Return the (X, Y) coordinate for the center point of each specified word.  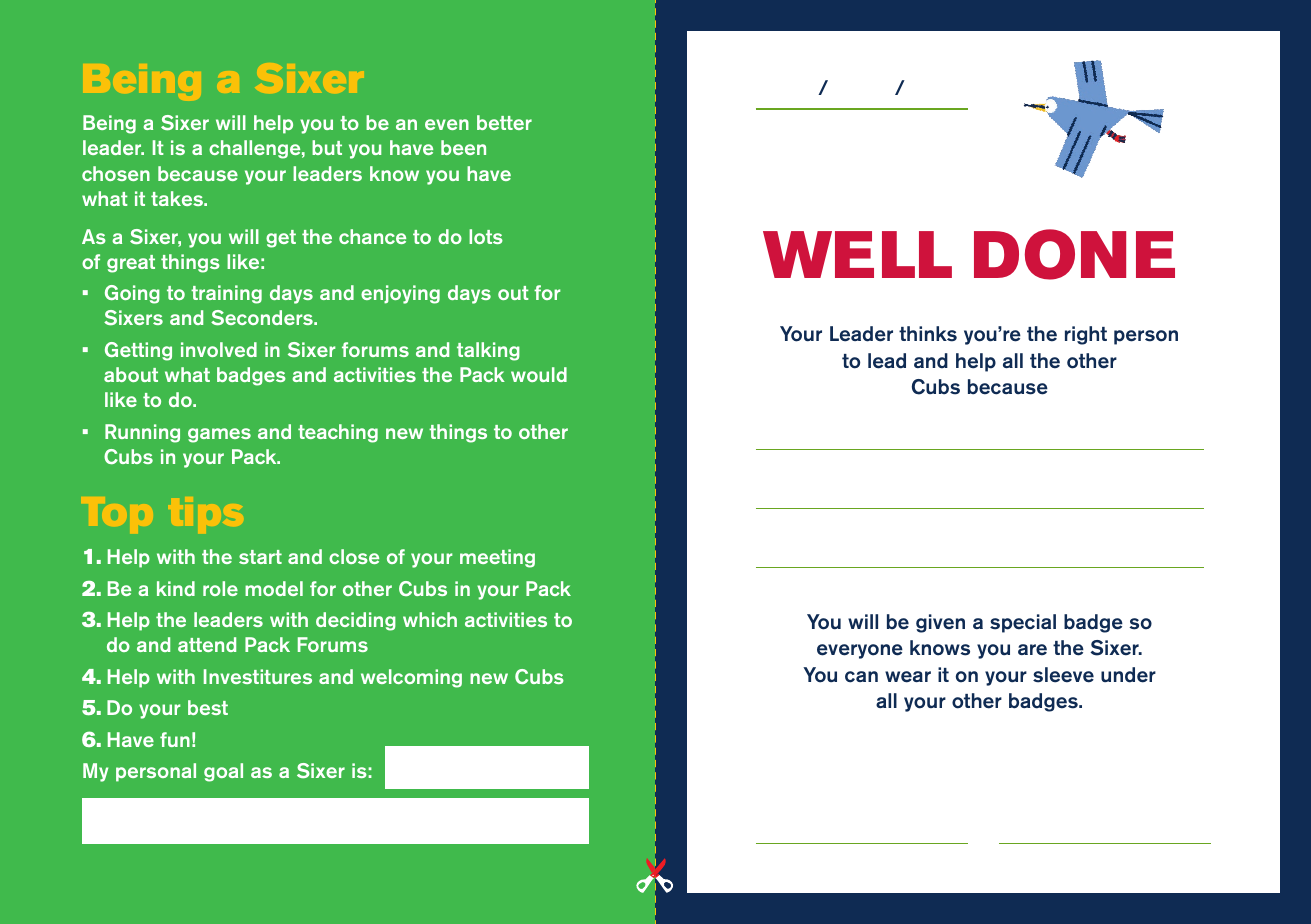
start (260, 557)
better (504, 122)
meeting (497, 558)
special (1023, 623)
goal (223, 772)
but (327, 147)
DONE (1074, 254)
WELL (857, 254)
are (1032, 650)
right (1086, 335)
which (430, 619)
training (226, 294)
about (131, 374)
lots (486, 236)
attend (207, 644)
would (539, 374)
